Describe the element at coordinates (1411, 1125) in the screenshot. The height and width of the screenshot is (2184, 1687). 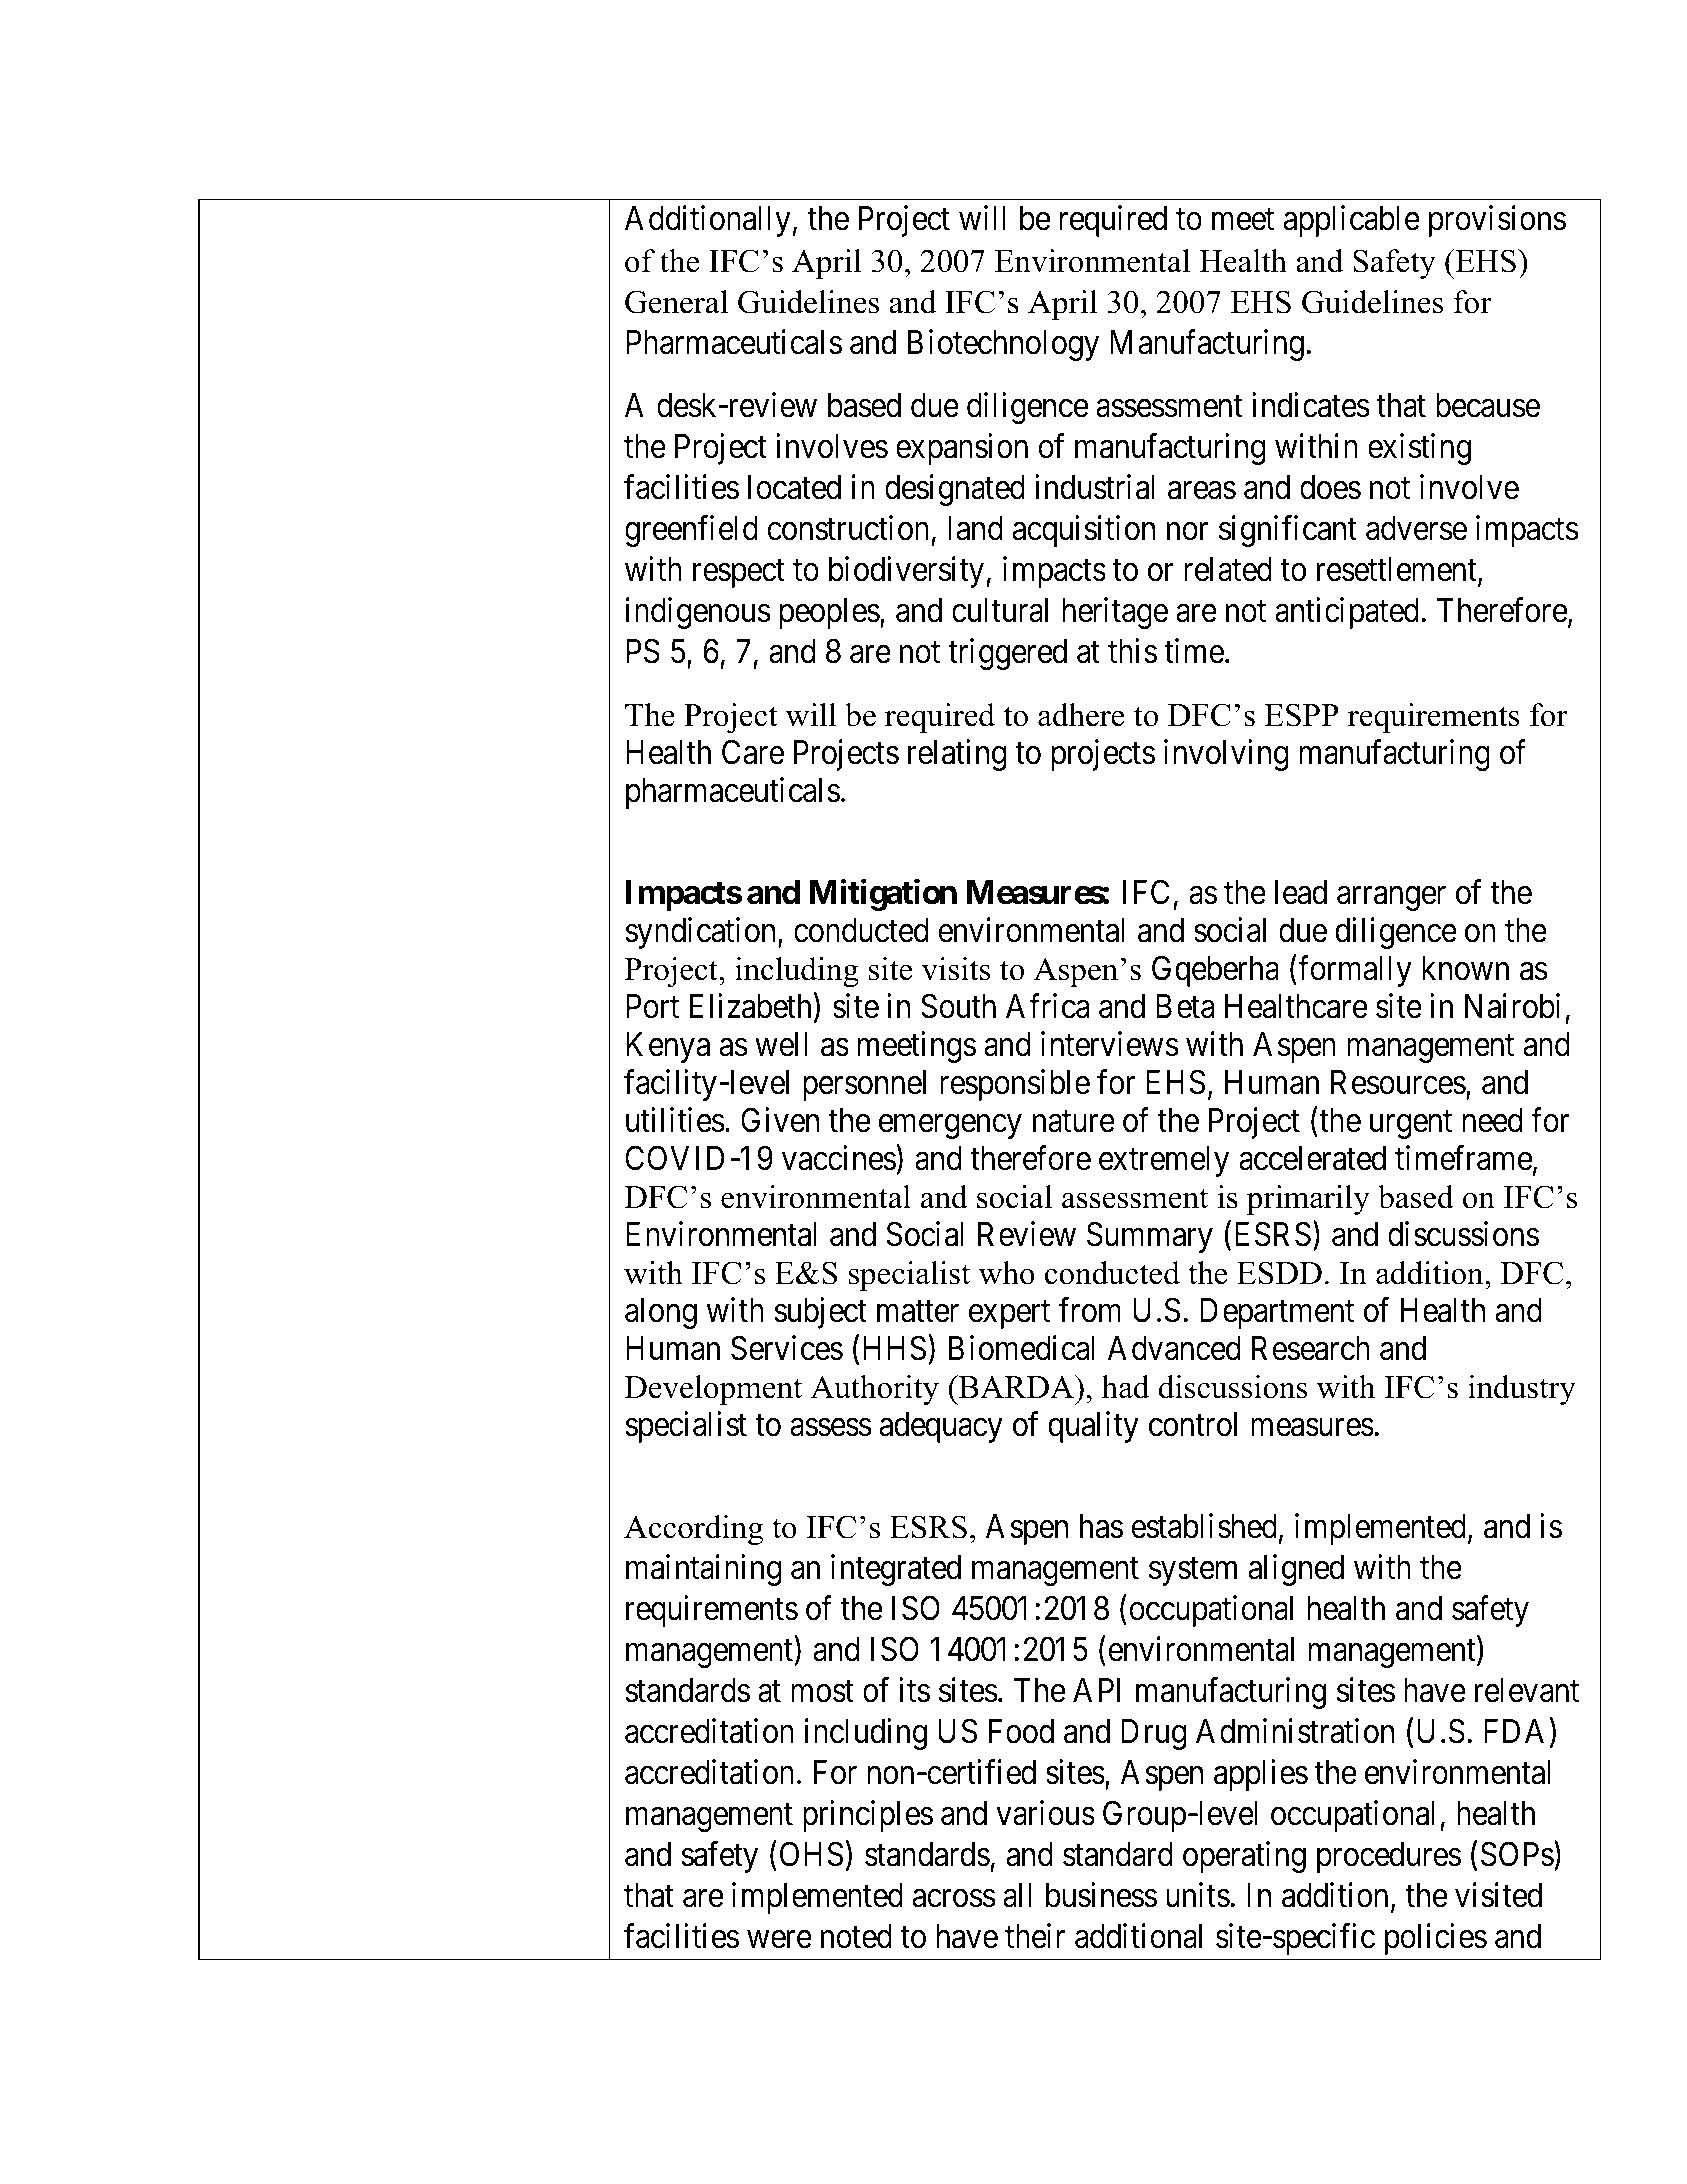
I see `urgent` at that location.
